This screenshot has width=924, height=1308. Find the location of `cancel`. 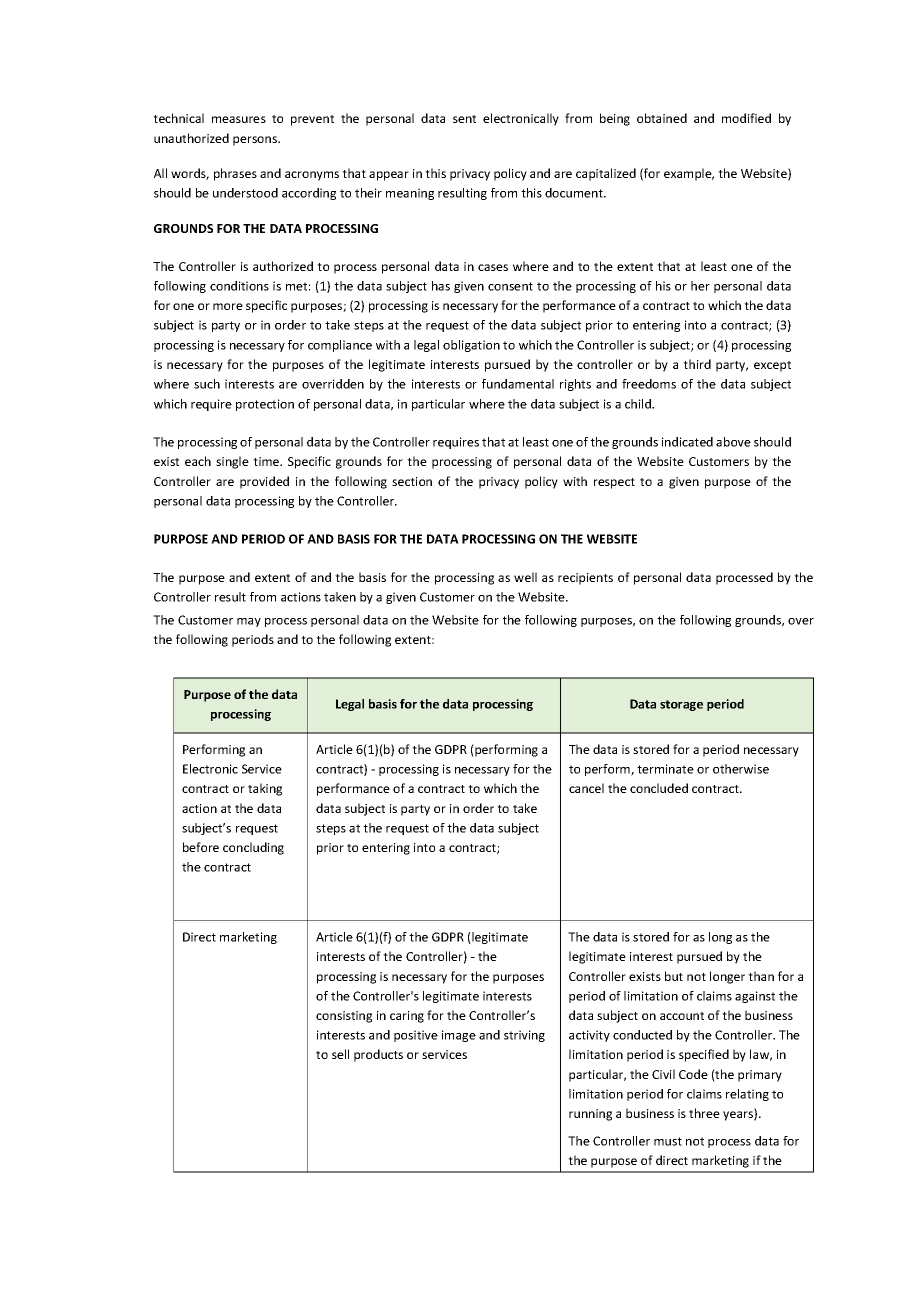

cancel is located at coordinates (586, 788).
